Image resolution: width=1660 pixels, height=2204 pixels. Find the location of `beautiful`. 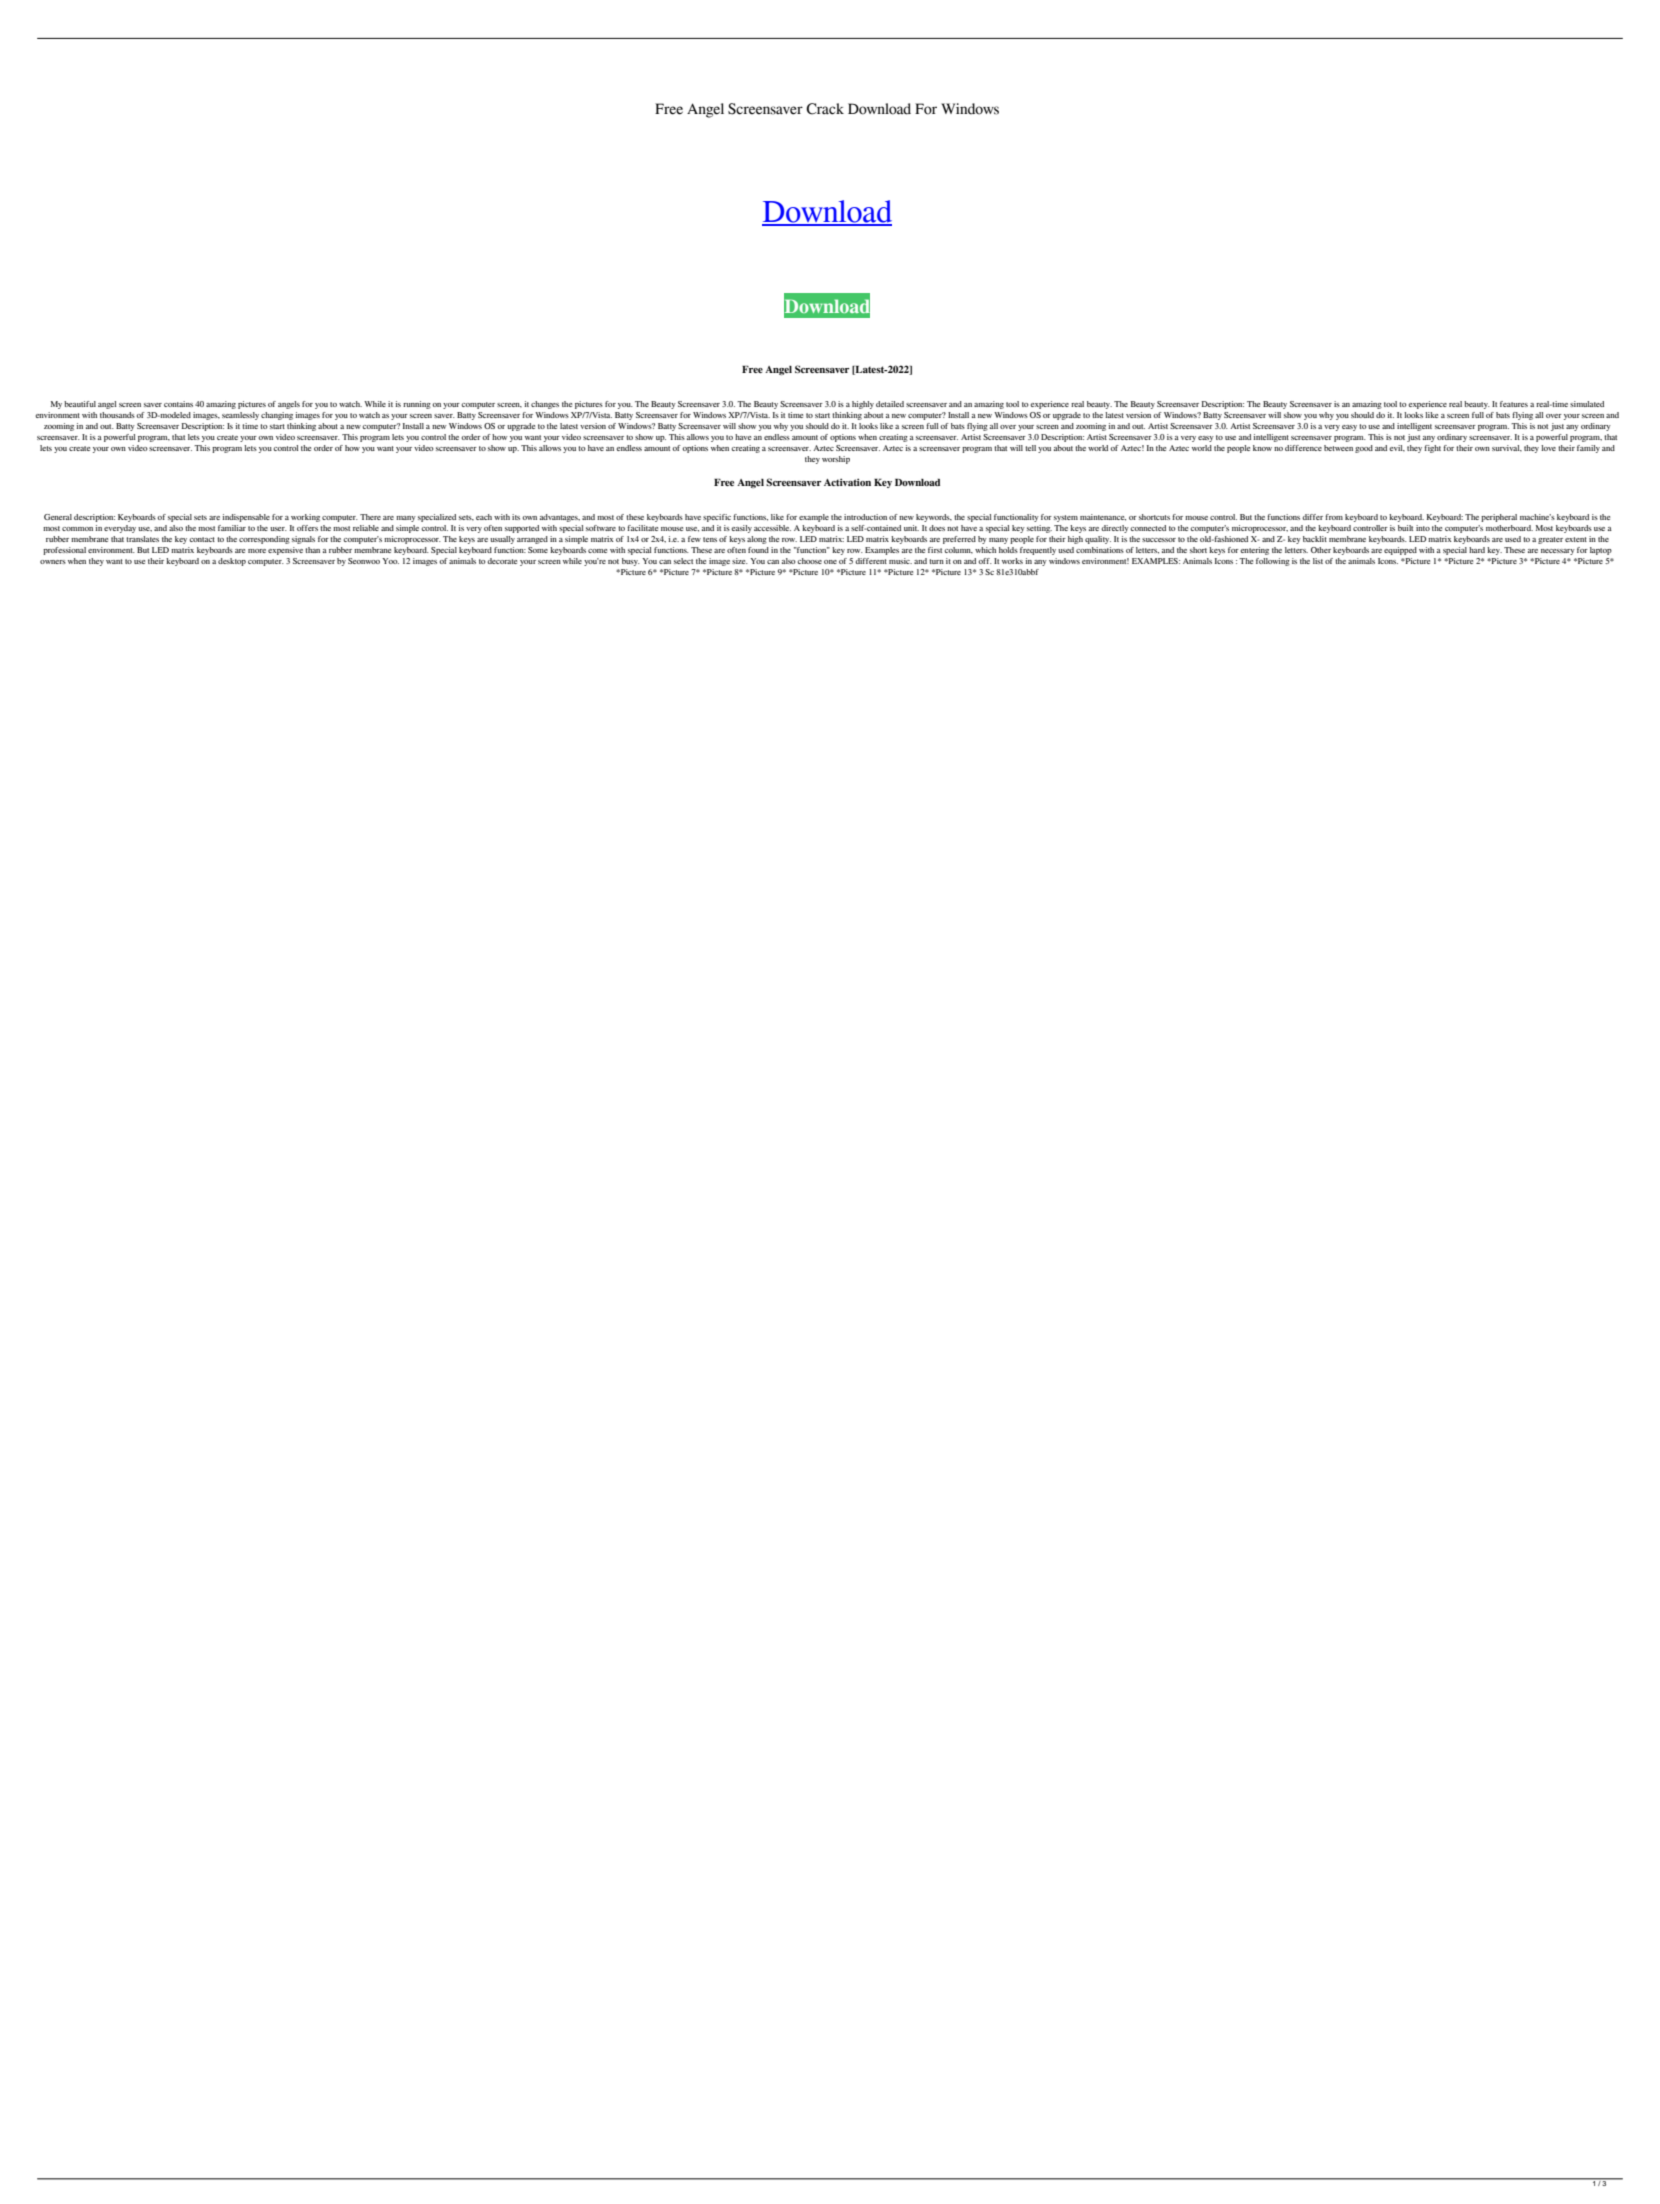

beautiful is located at coordinates (80, 404).
